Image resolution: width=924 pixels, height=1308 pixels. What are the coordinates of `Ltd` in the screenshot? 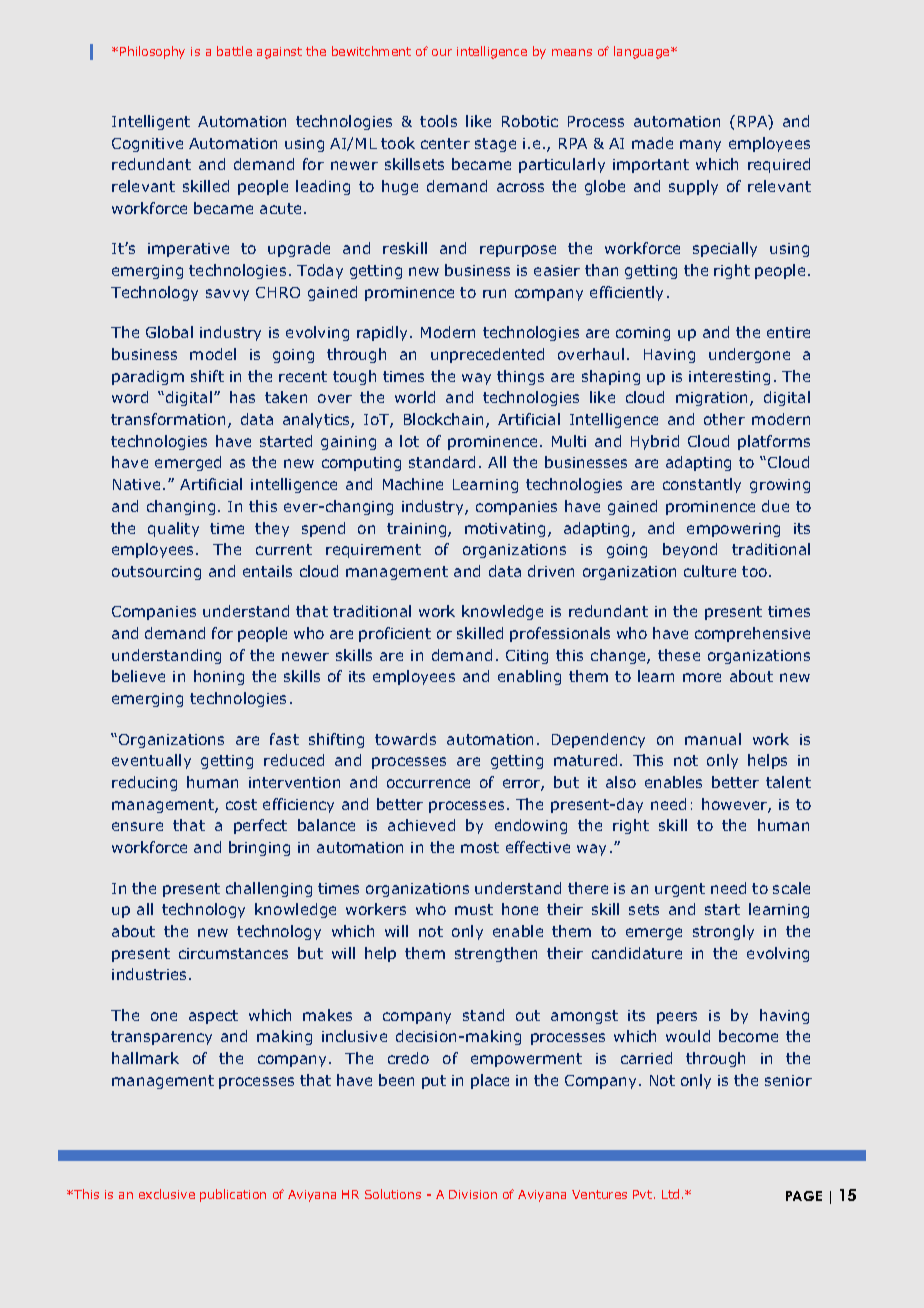 It's located at (670, 1194).
